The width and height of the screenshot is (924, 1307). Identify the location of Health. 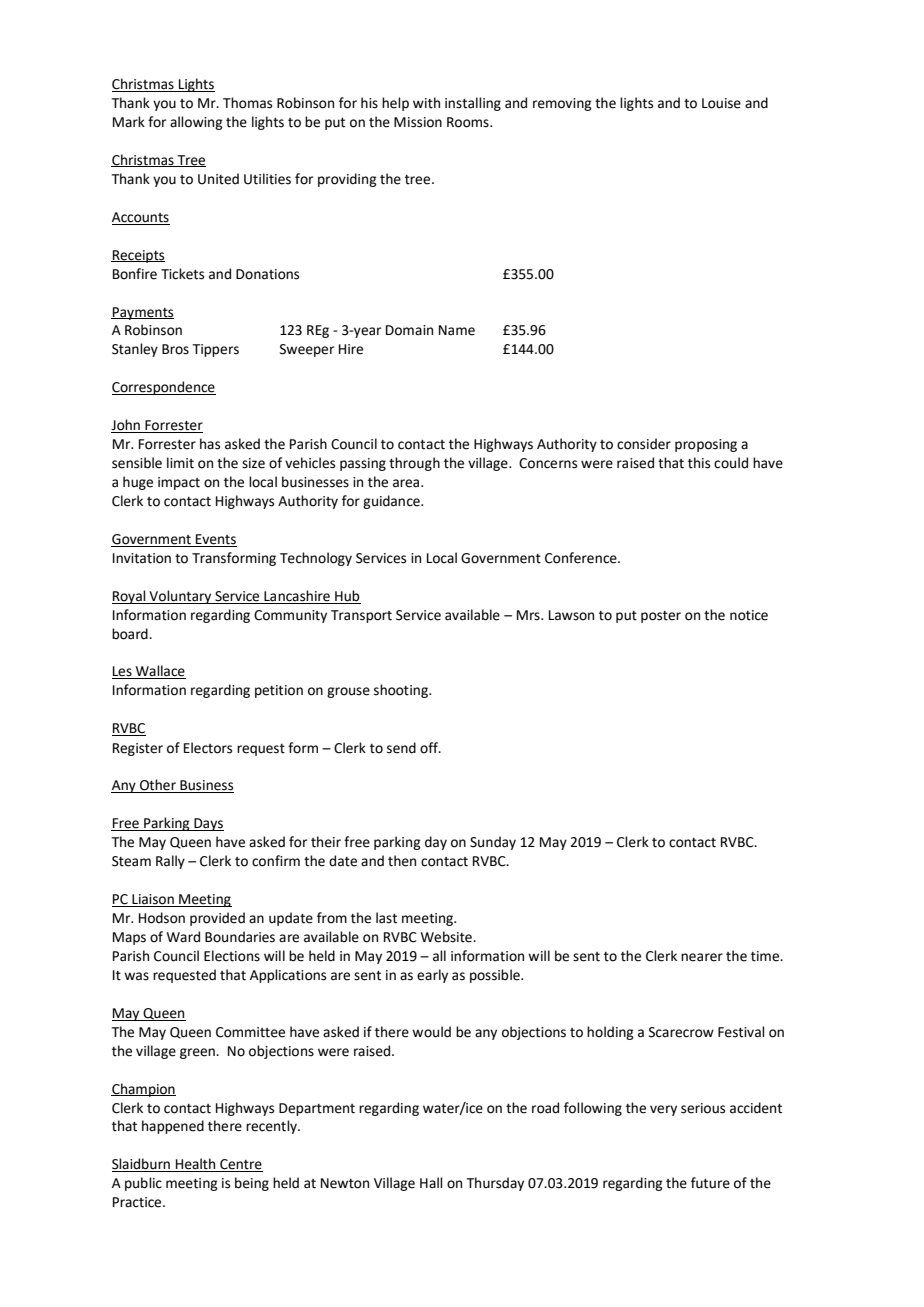
(196, 1165).
